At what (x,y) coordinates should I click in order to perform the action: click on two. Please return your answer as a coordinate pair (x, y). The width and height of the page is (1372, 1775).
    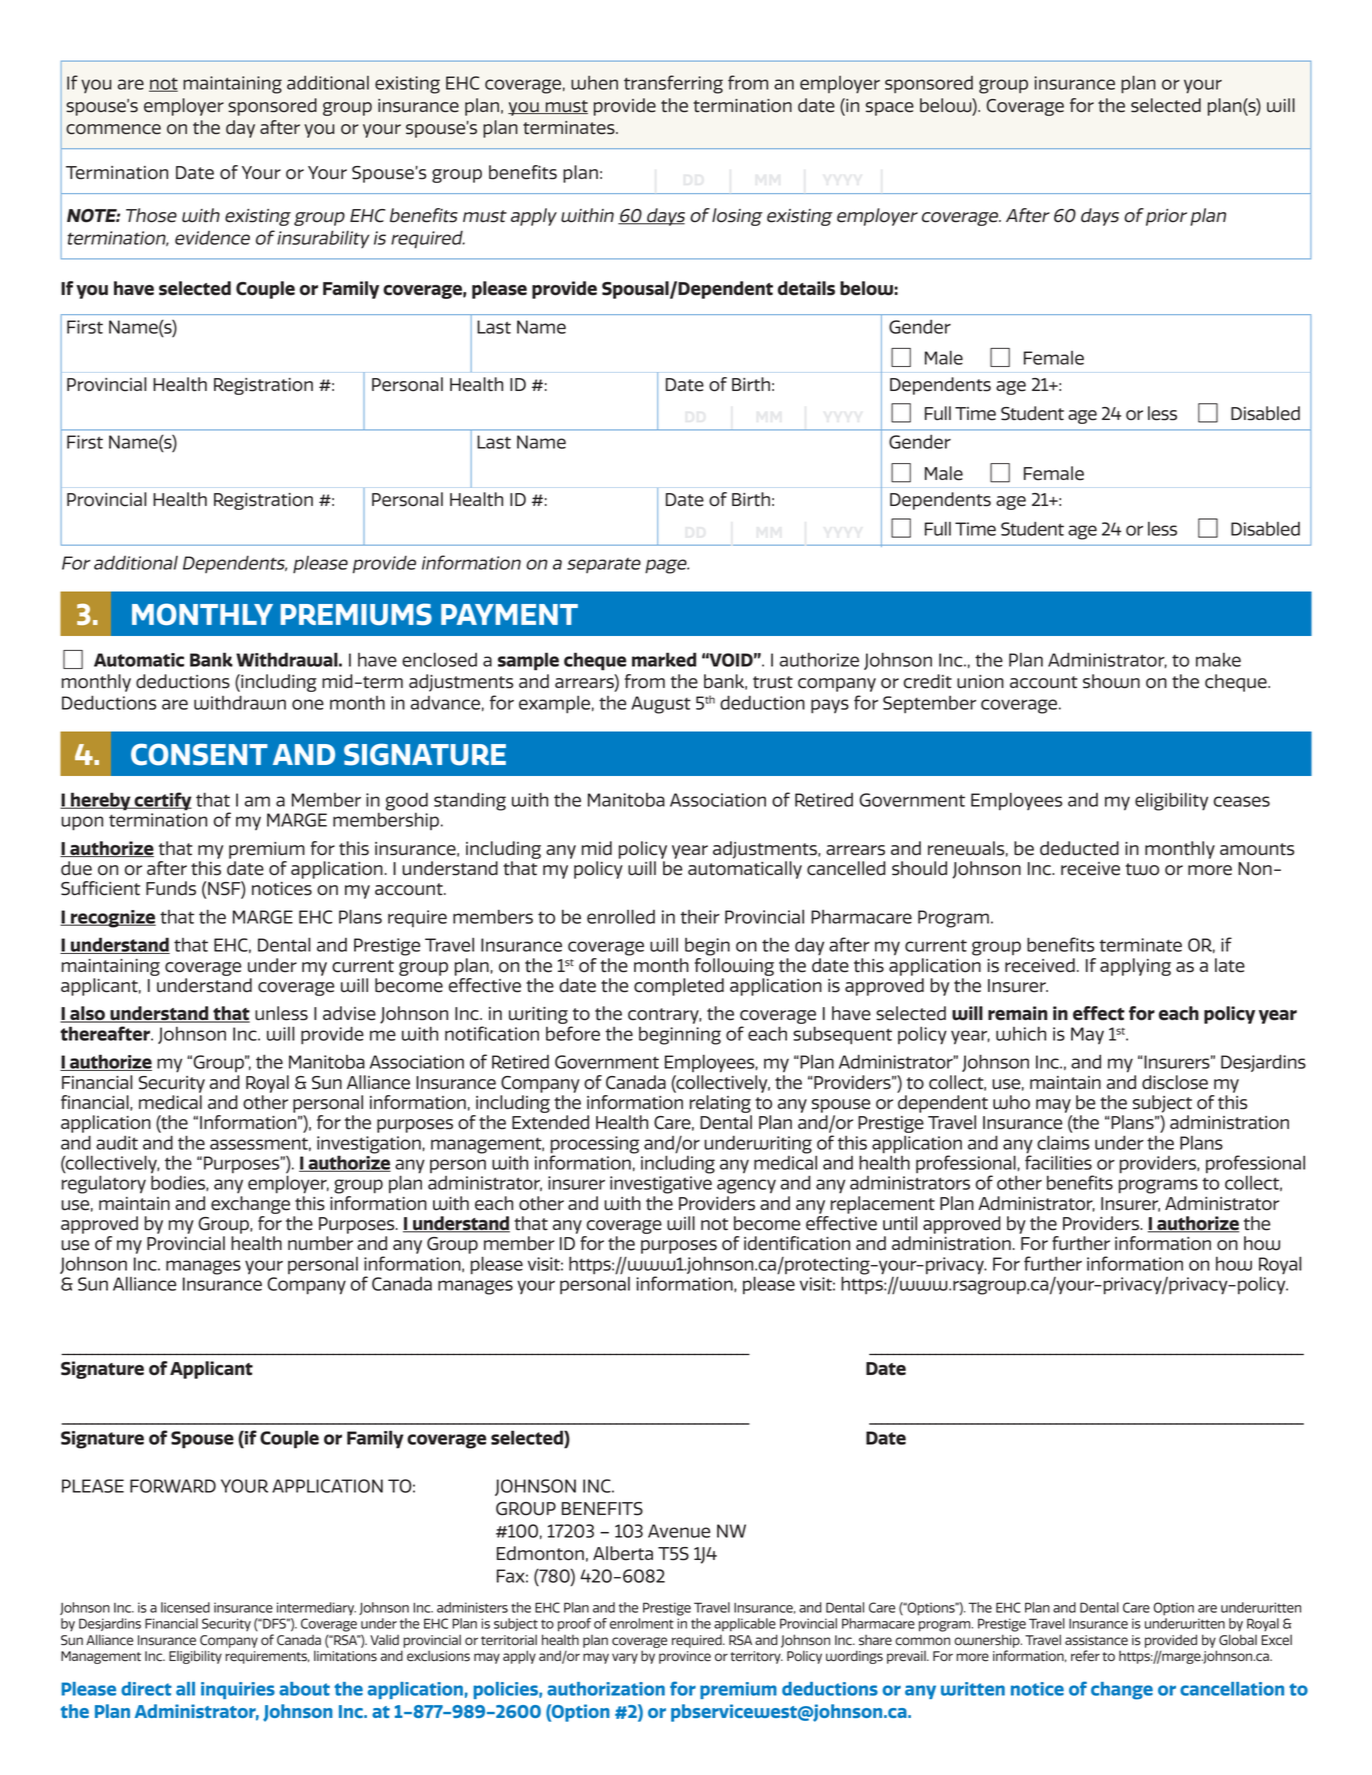
    Looking at the image, I should click on (1142, 869).
